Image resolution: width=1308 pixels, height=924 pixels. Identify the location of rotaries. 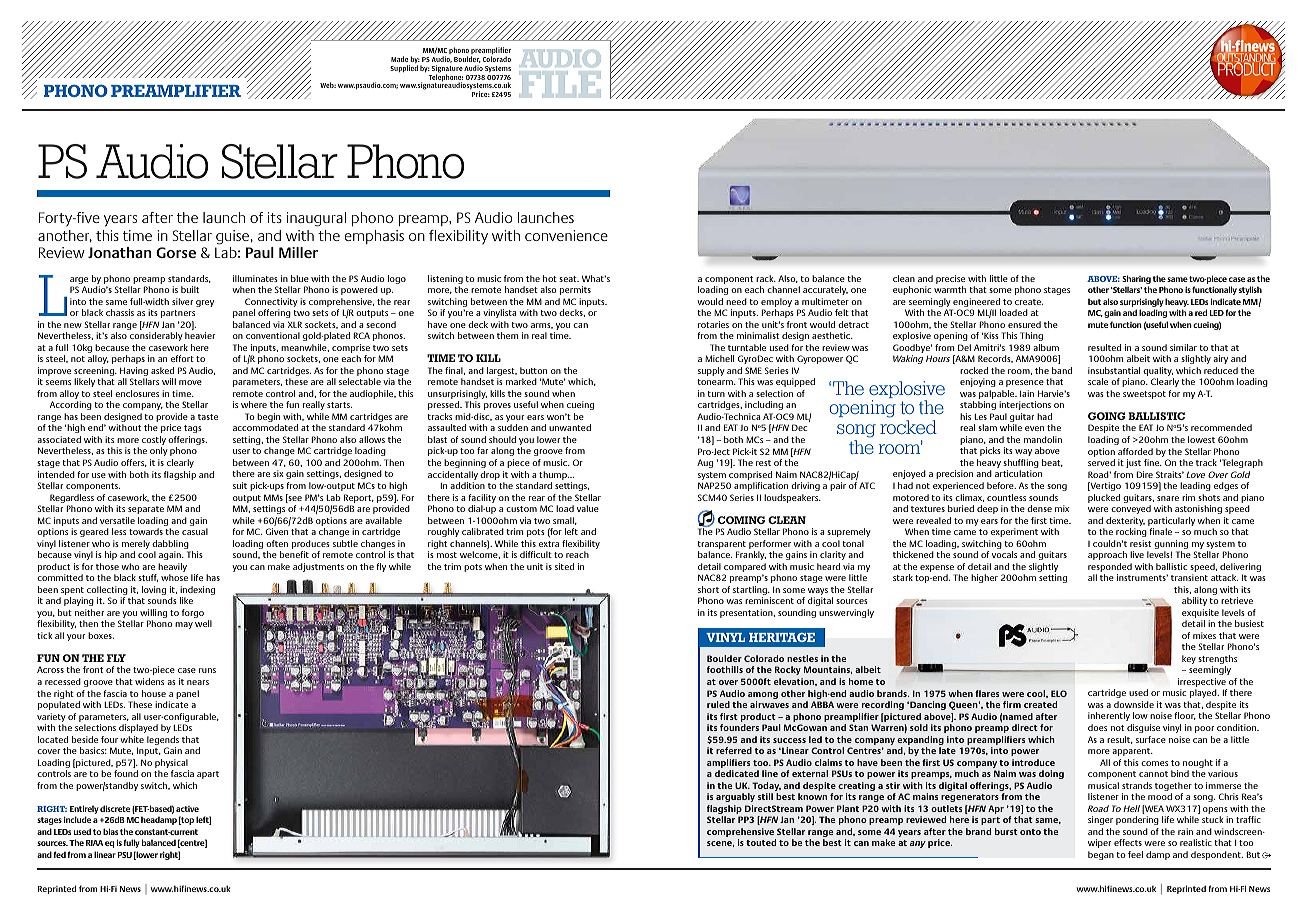
(713, 324).
